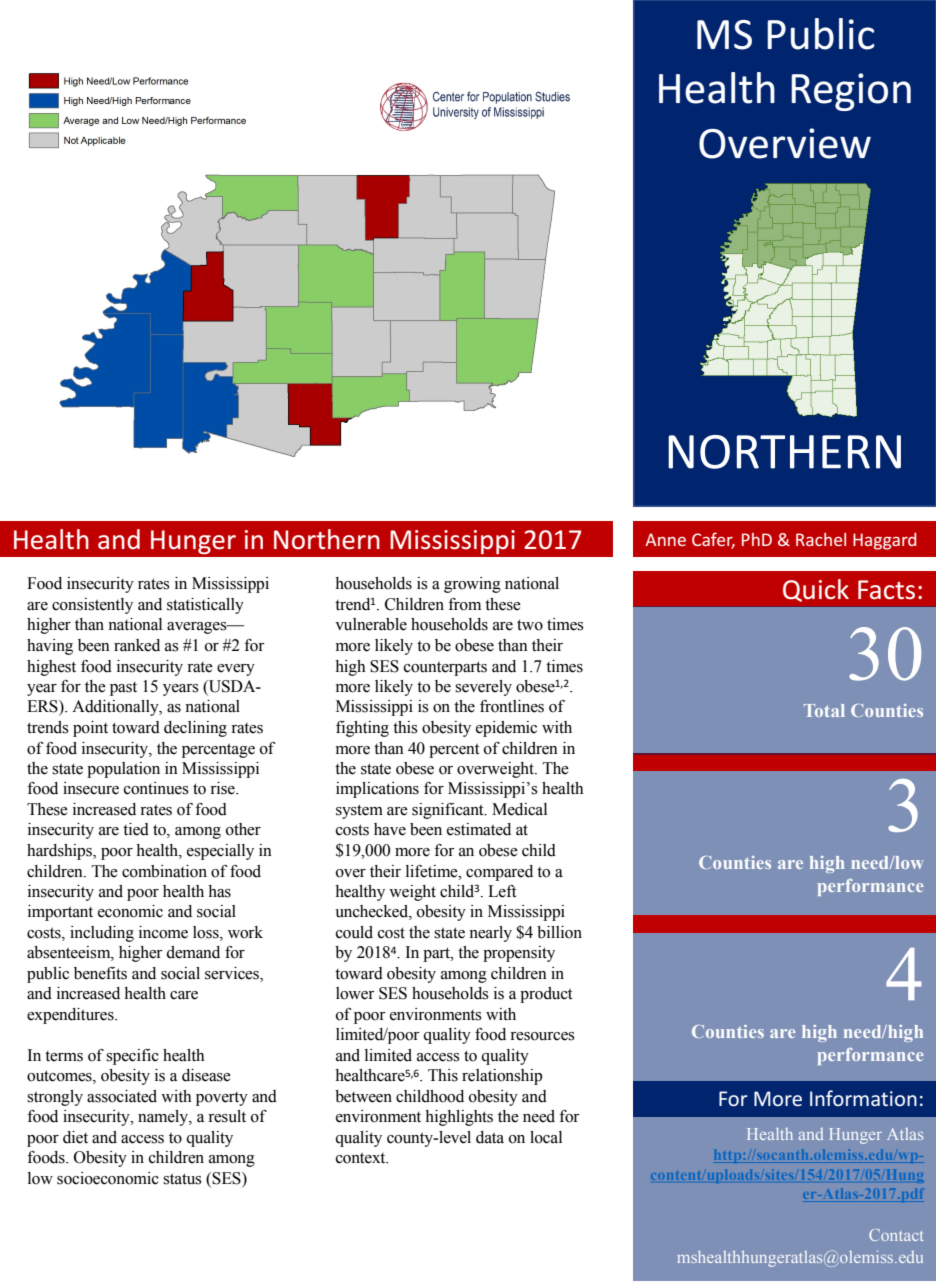 This screenshot has height=1288, width=936. Describe the element at coordinates (896, 1235) in the screenshot. I see `Contact` at that location.
